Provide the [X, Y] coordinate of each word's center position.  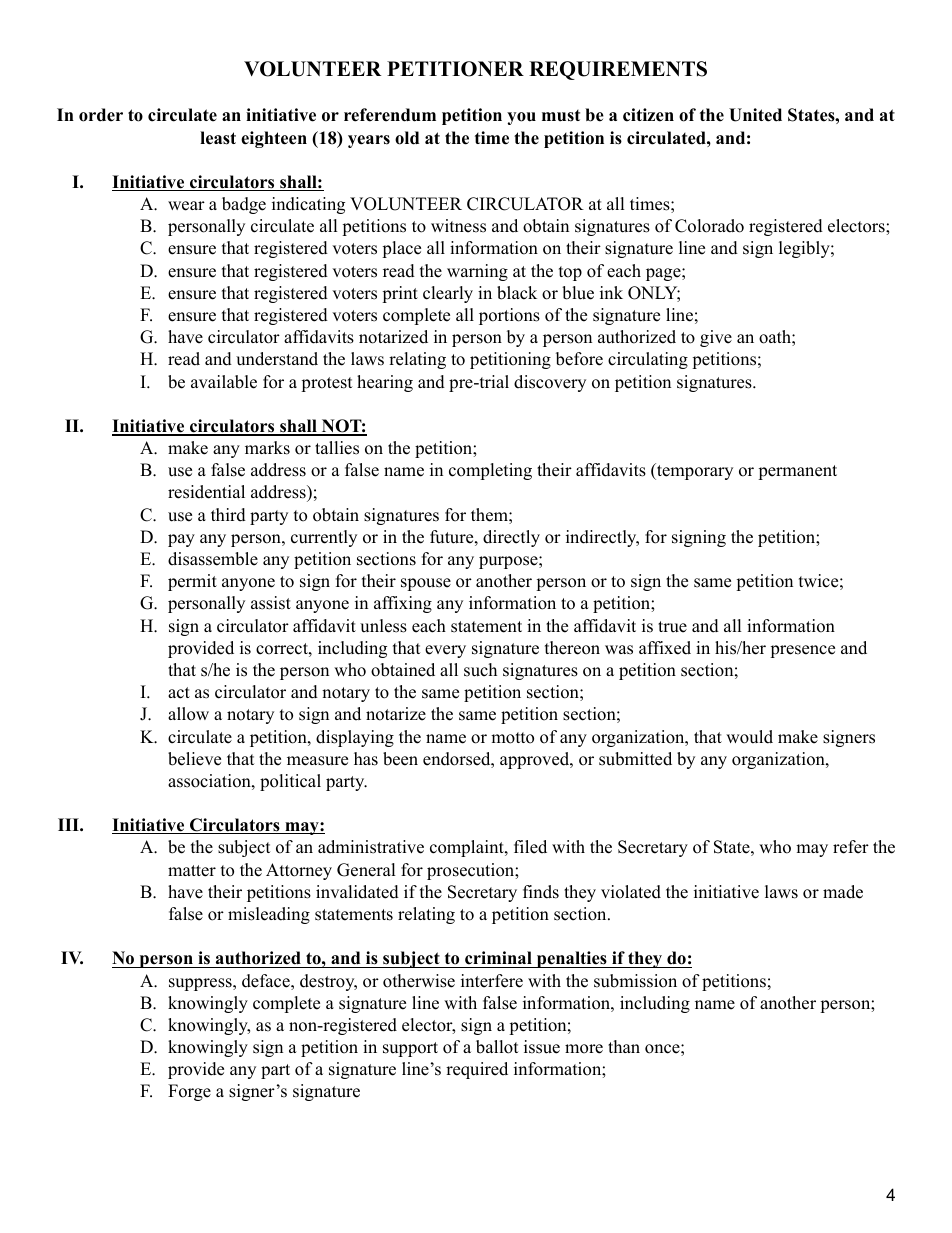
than [624, 1046]
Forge [189, 1092]
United [755, 115]
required [477, 1070]
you [521, 118]
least [218, 138]
